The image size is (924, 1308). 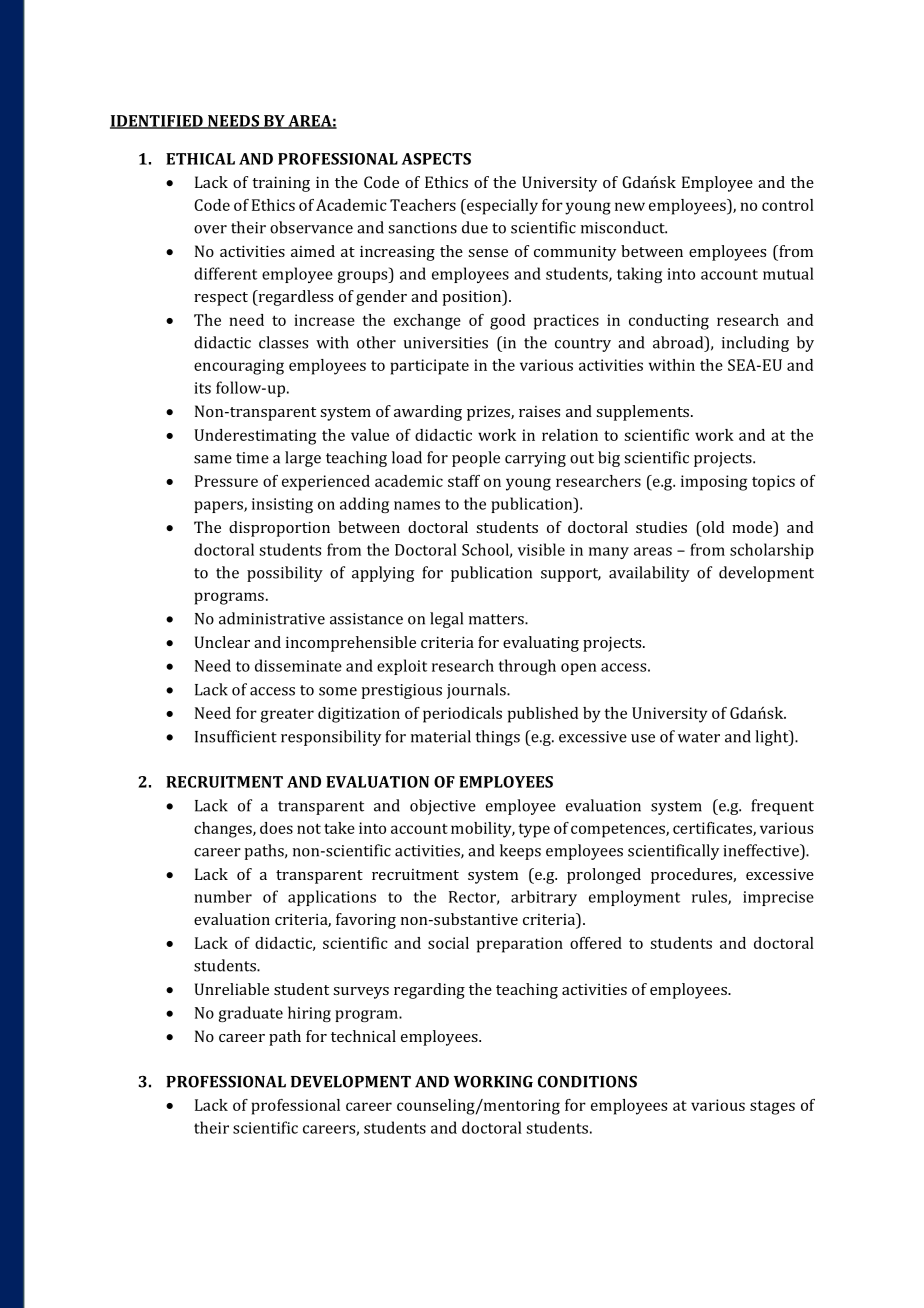 I want to click on changes, so click(x=224, y=830).
